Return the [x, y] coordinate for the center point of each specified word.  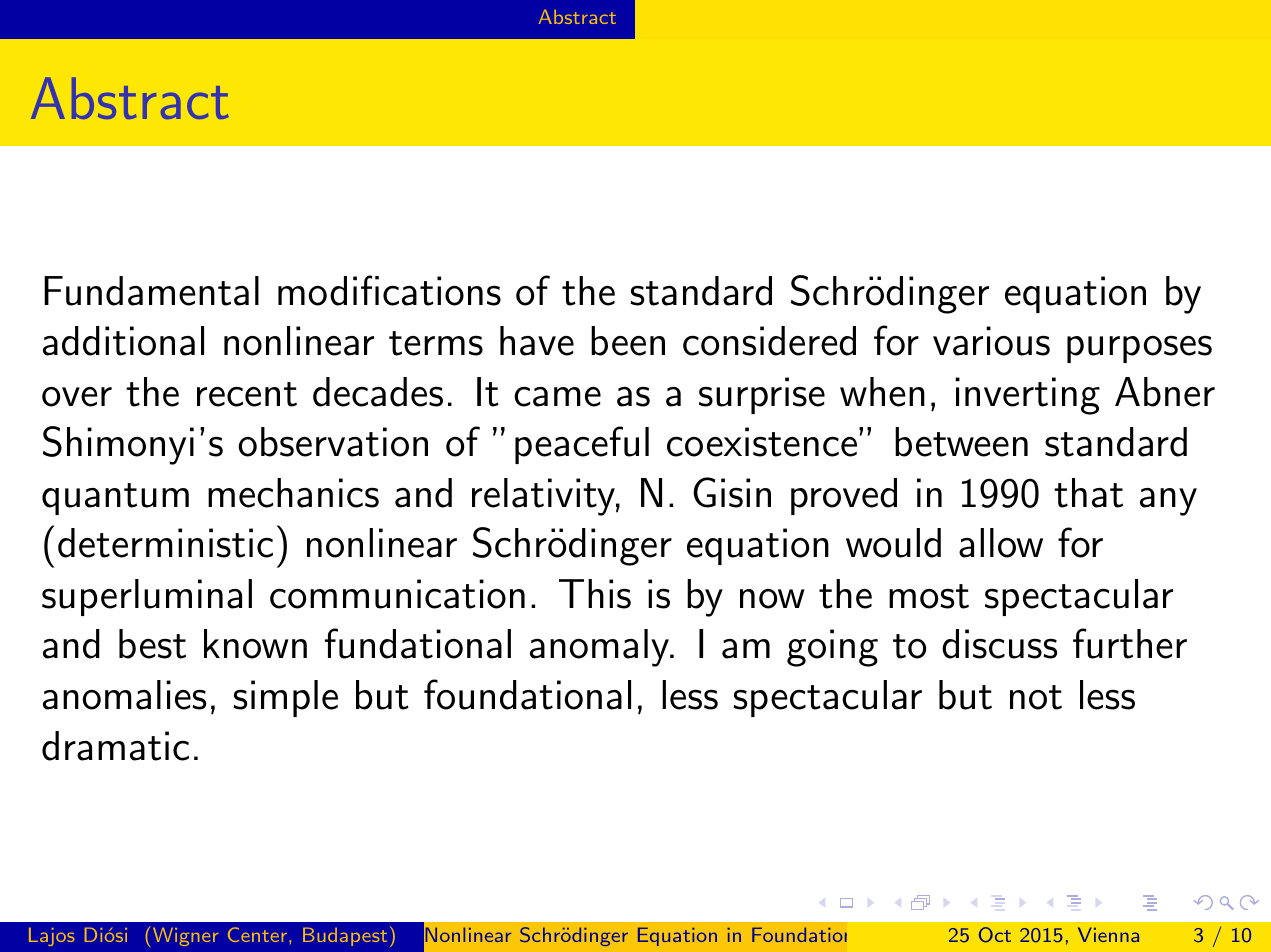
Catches [1055, 936]
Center [257, 934]
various [991, 341]
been [628, 341]
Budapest [345, 937]
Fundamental [151, 291]
